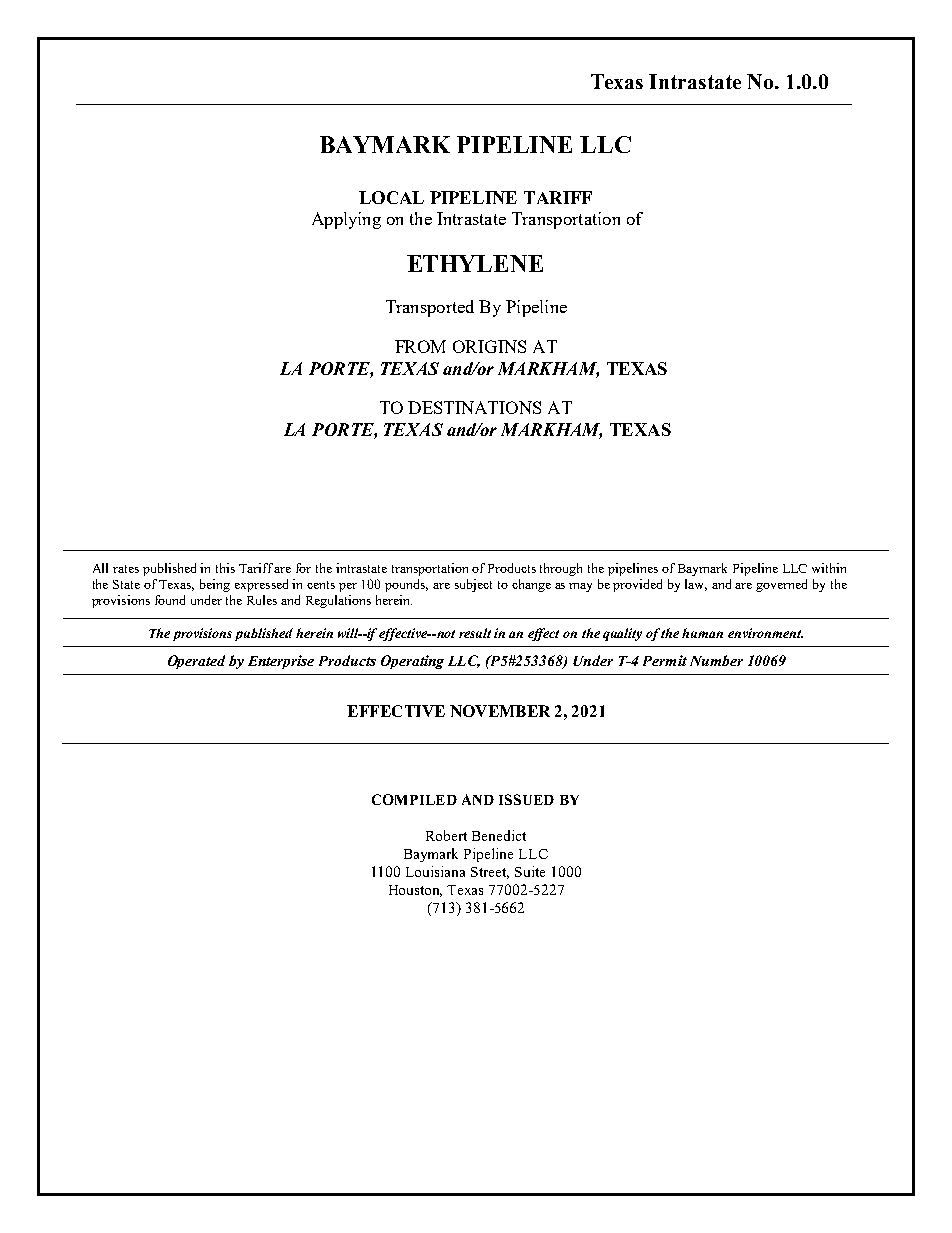  Describe the element at coordinates (473, 585) in the page. I see `subject` at that location.
